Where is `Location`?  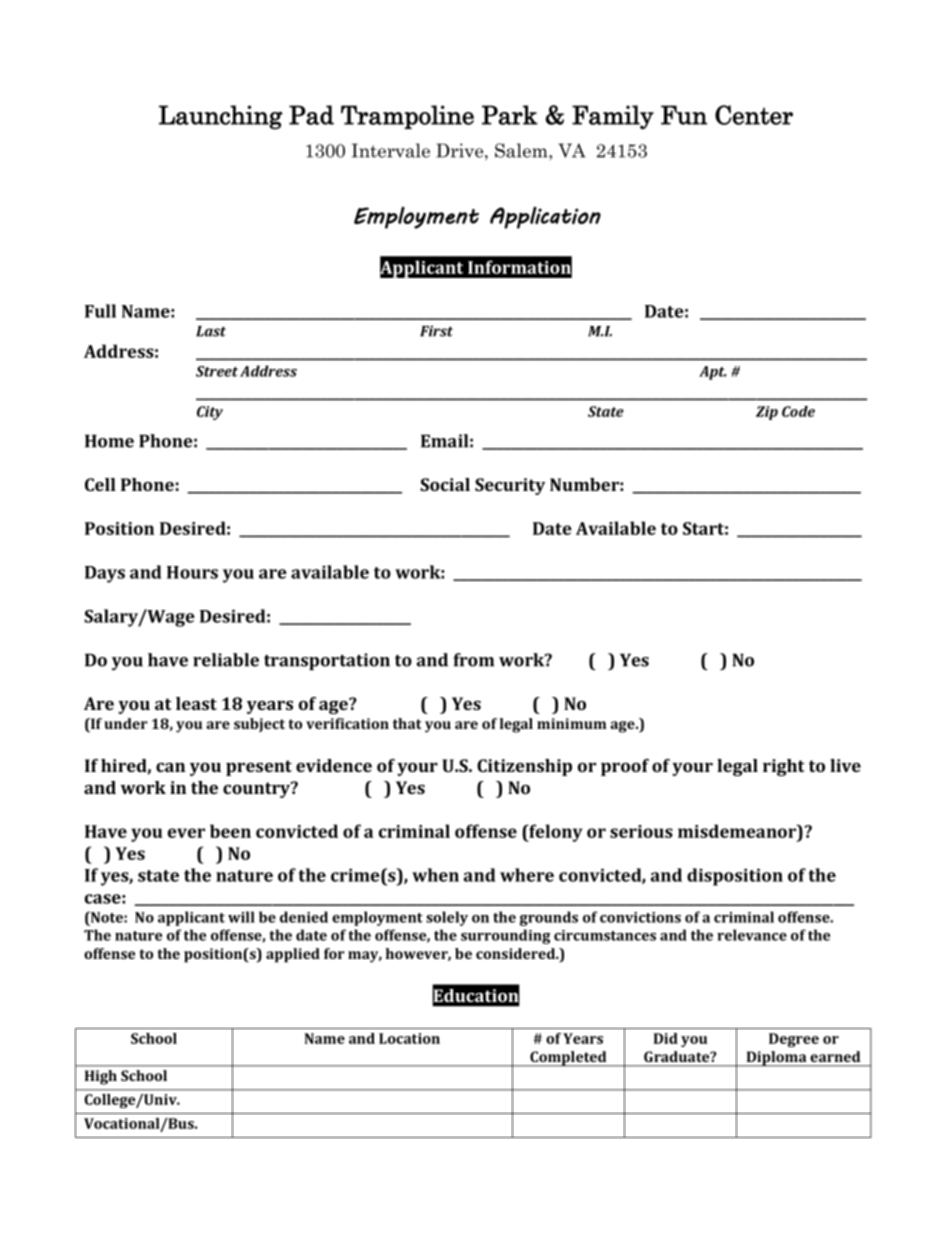
Location is located at coordinates (409, 1038).
